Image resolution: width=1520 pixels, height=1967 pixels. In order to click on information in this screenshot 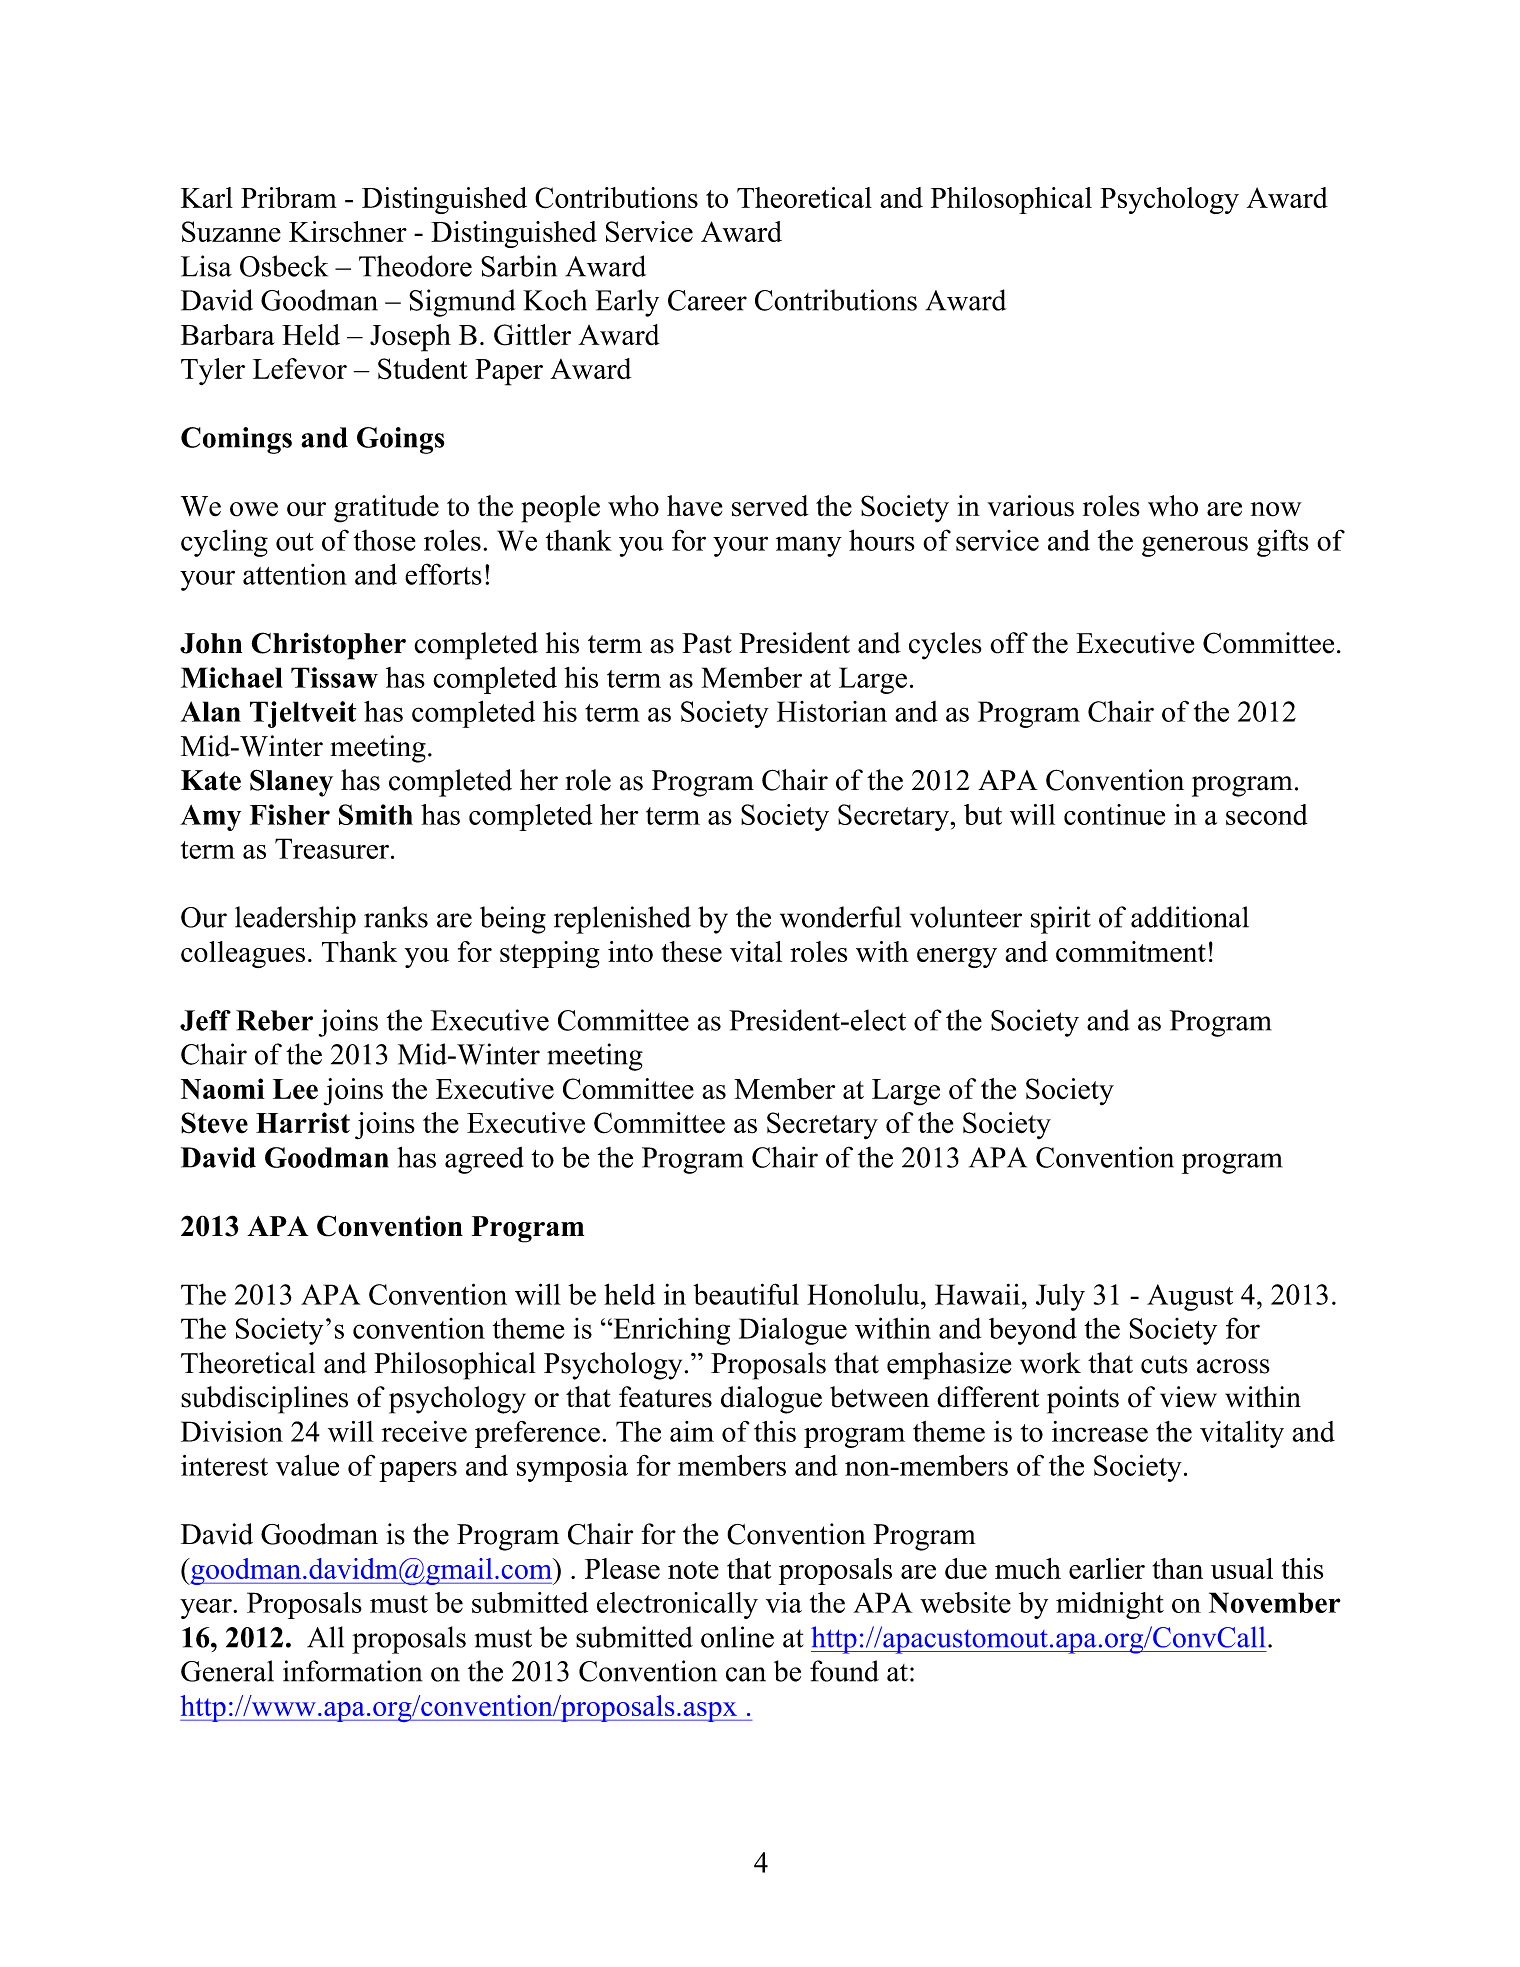, I will do `click(353, 1671)`.
